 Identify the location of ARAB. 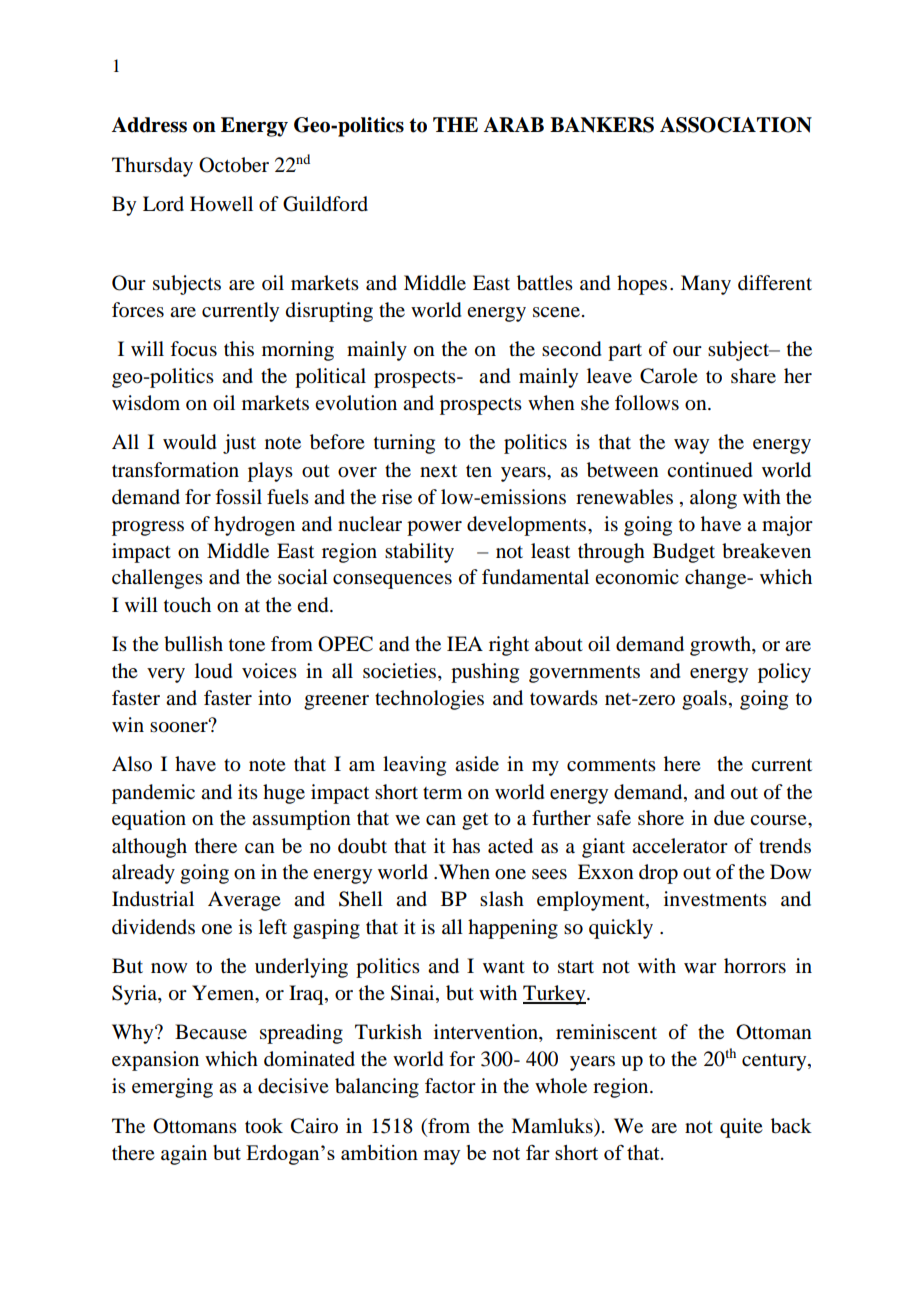
(513, 124).
